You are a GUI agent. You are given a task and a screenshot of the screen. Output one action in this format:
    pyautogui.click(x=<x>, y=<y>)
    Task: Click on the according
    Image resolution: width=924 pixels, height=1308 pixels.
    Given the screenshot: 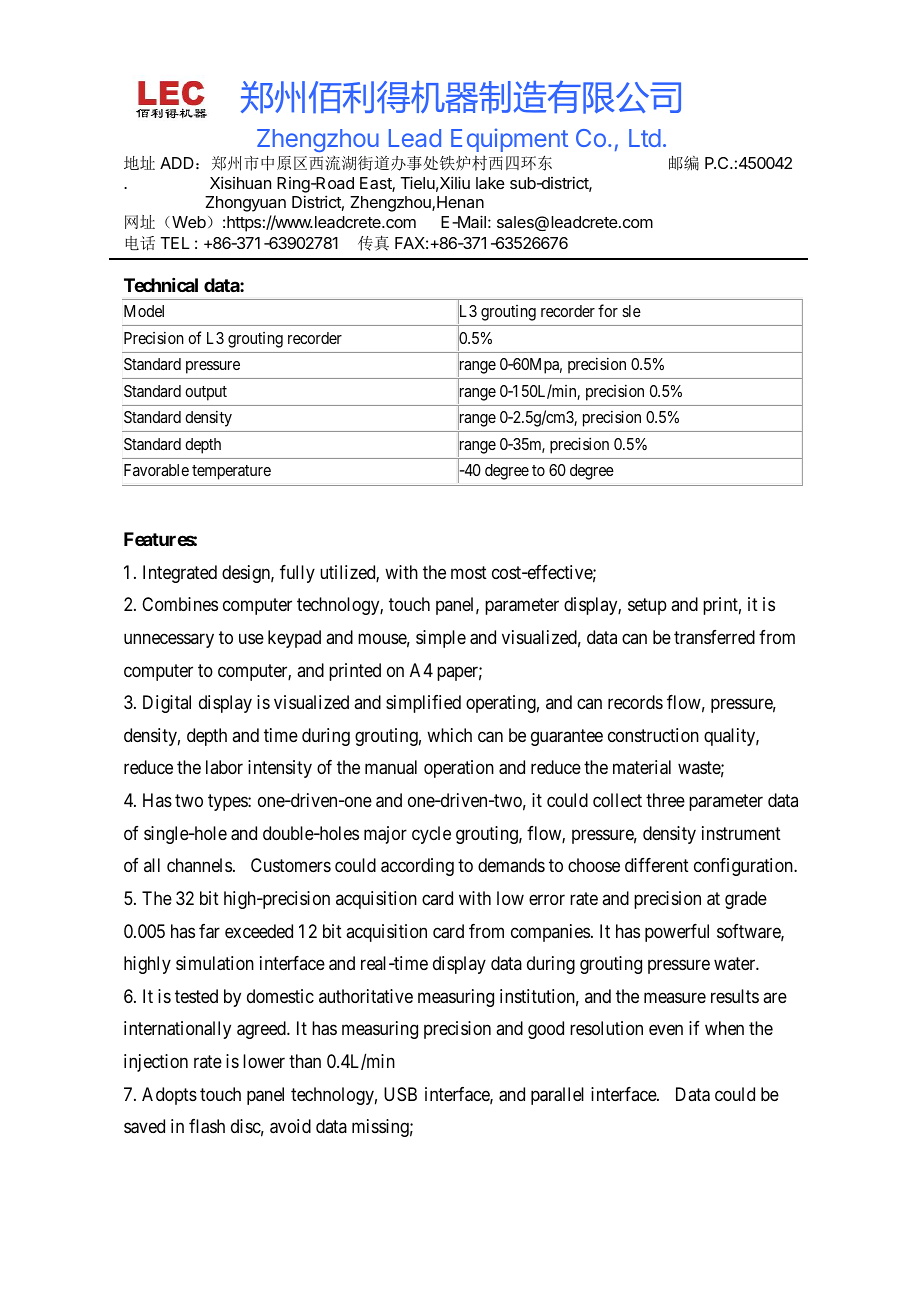 What is the action you would take?
    pyautogui.click(x=417, y=867)
